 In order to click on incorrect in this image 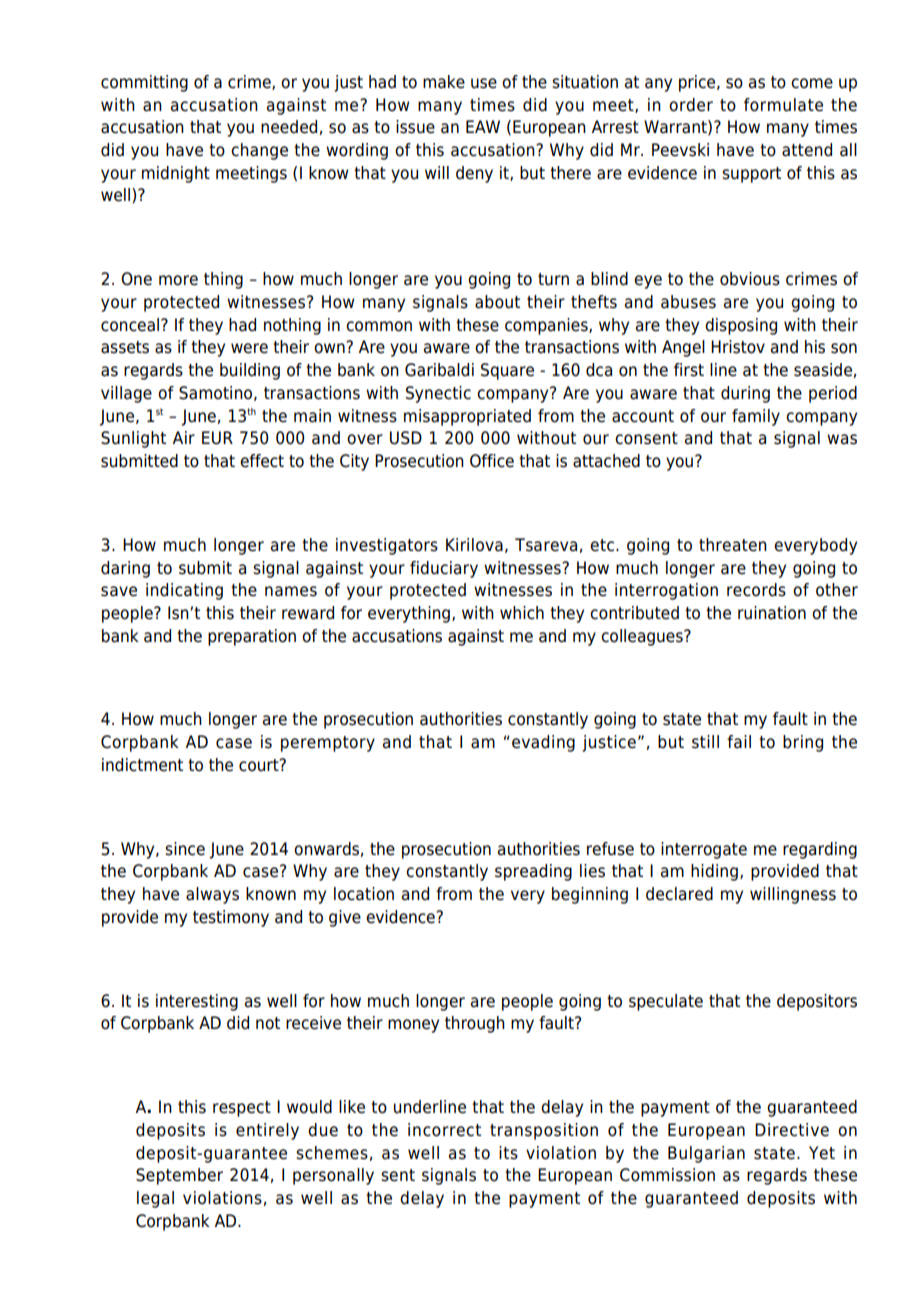, I will do `click(444, 1130)`.
